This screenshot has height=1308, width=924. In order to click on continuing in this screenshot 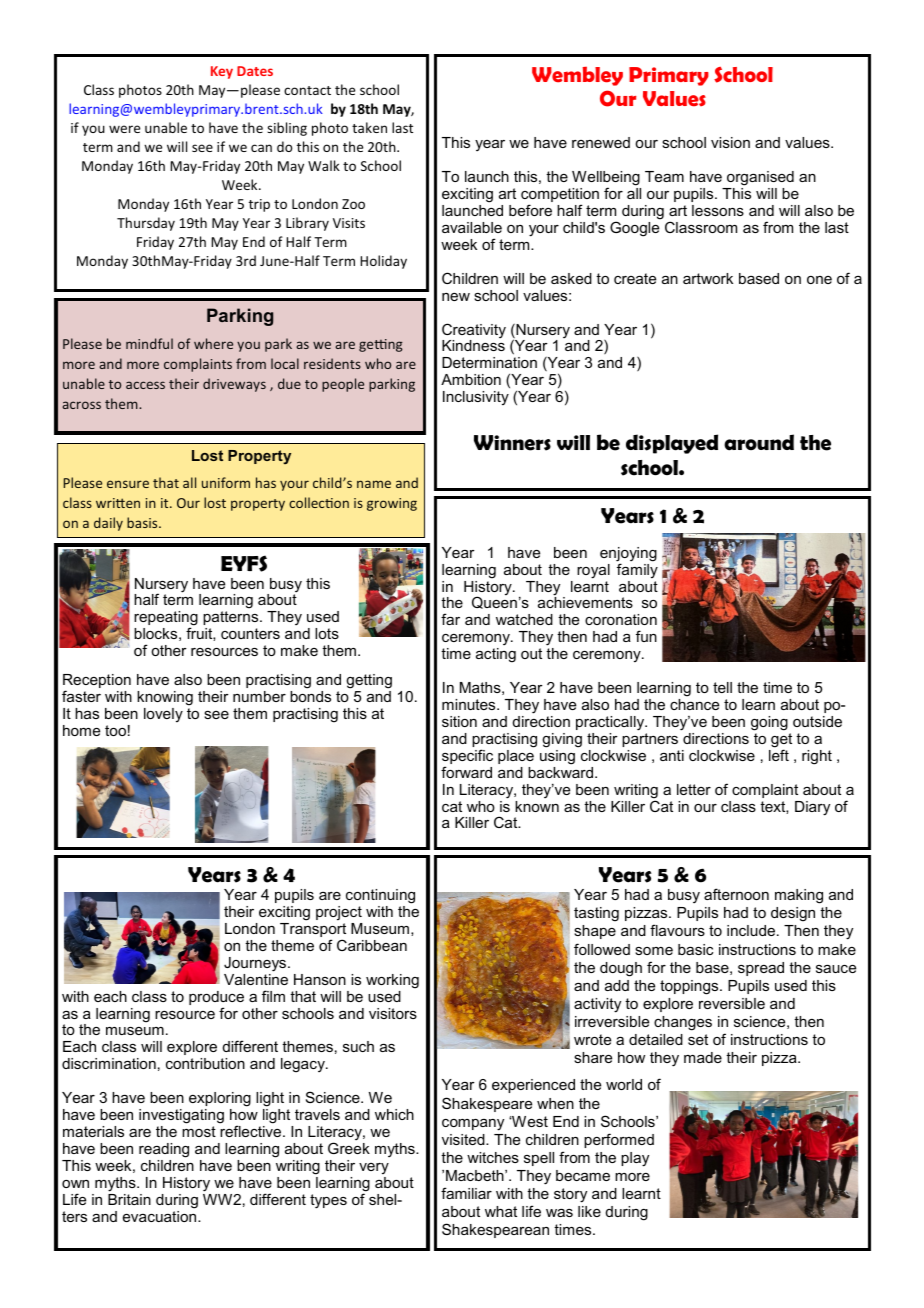, I will do `click(380, 896)`.
